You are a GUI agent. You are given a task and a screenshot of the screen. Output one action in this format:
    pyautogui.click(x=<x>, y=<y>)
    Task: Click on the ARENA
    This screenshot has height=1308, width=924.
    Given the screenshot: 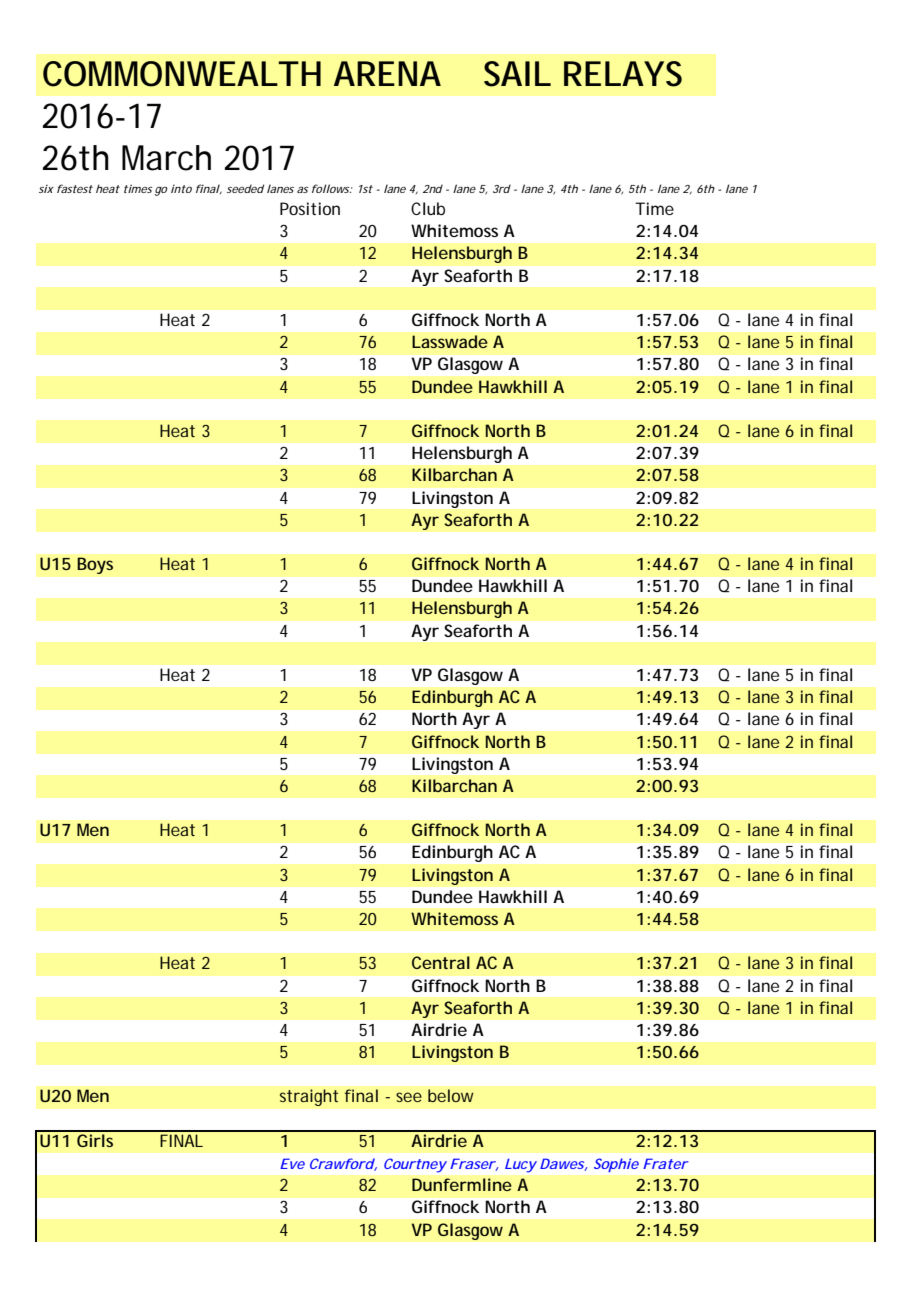 What is the action you would take?
    pyautogui.click(x=387, y=73)
